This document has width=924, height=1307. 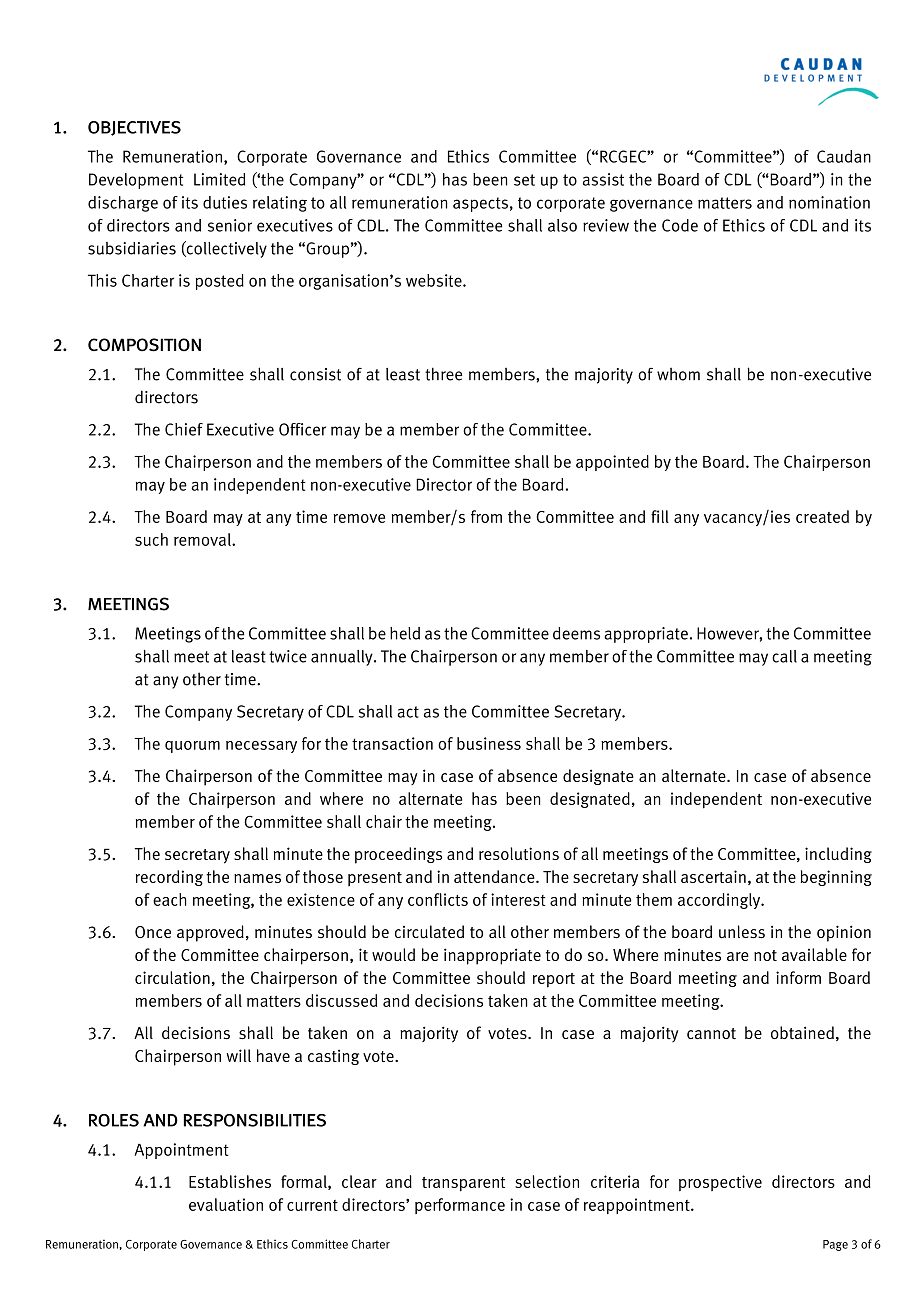 I want to click on performance, so click(x=460, y=1206).
